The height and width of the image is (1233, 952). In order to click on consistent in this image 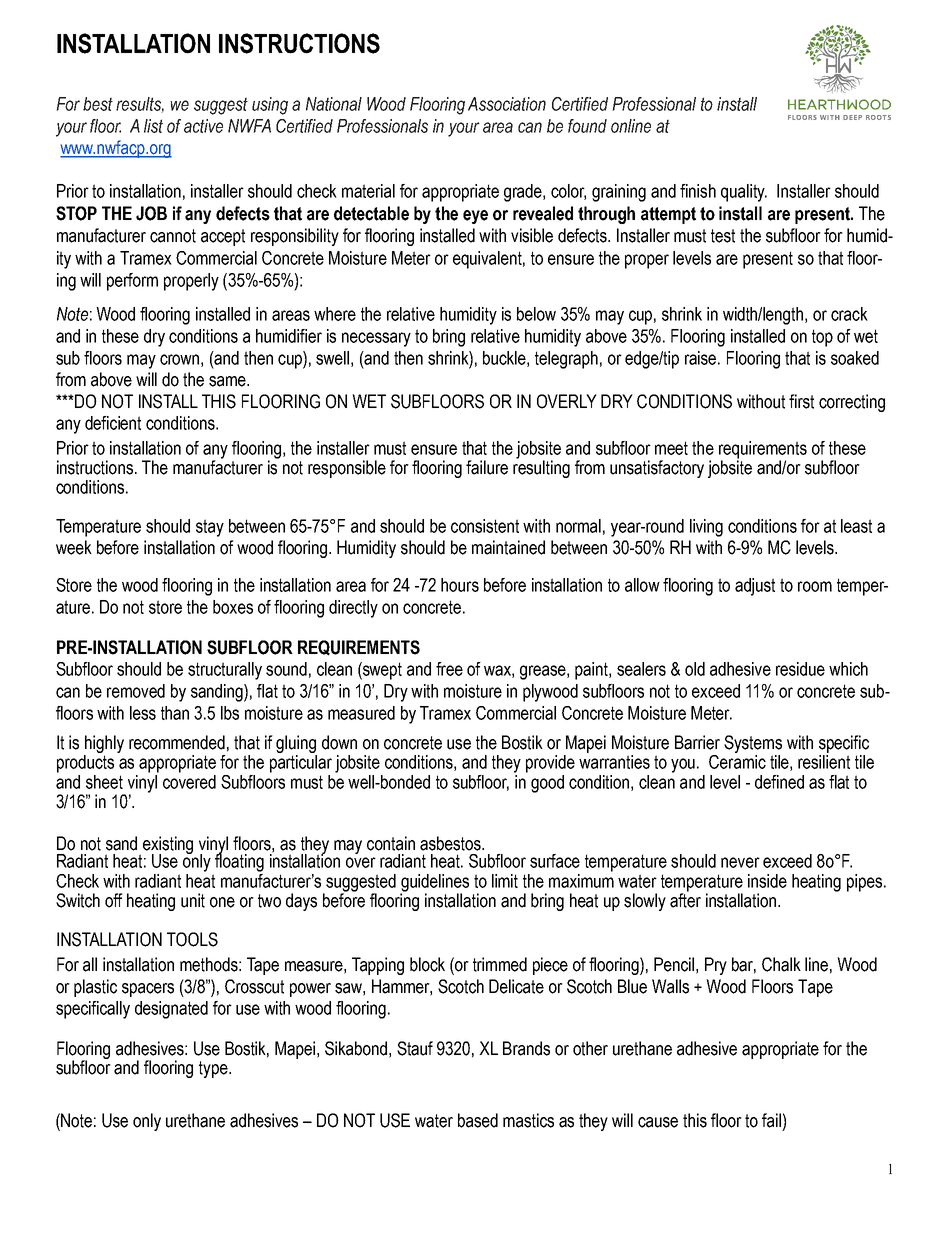, I will do `click(485, 526)`.
